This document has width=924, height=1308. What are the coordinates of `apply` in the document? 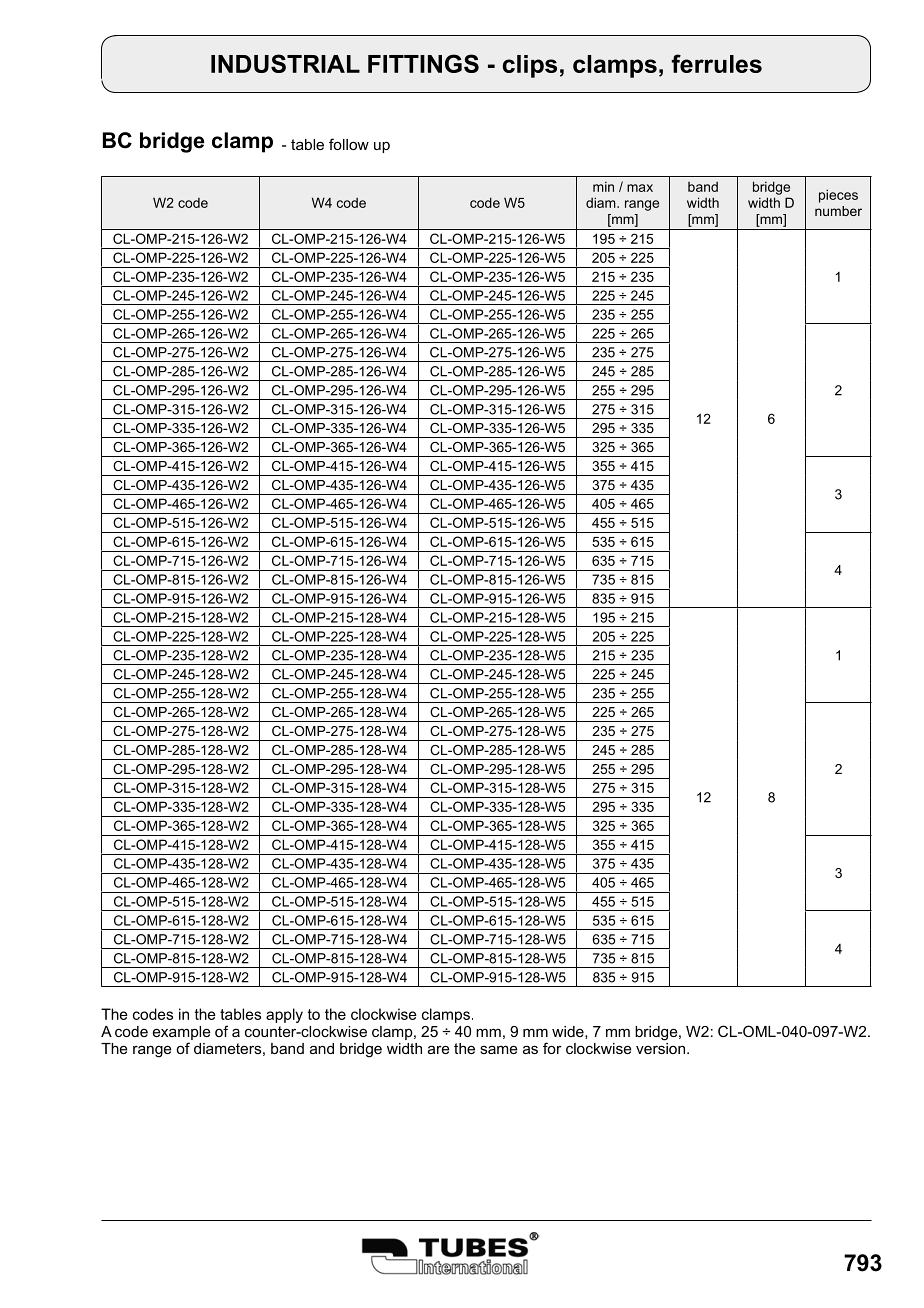 It's located at (284, 1015).
